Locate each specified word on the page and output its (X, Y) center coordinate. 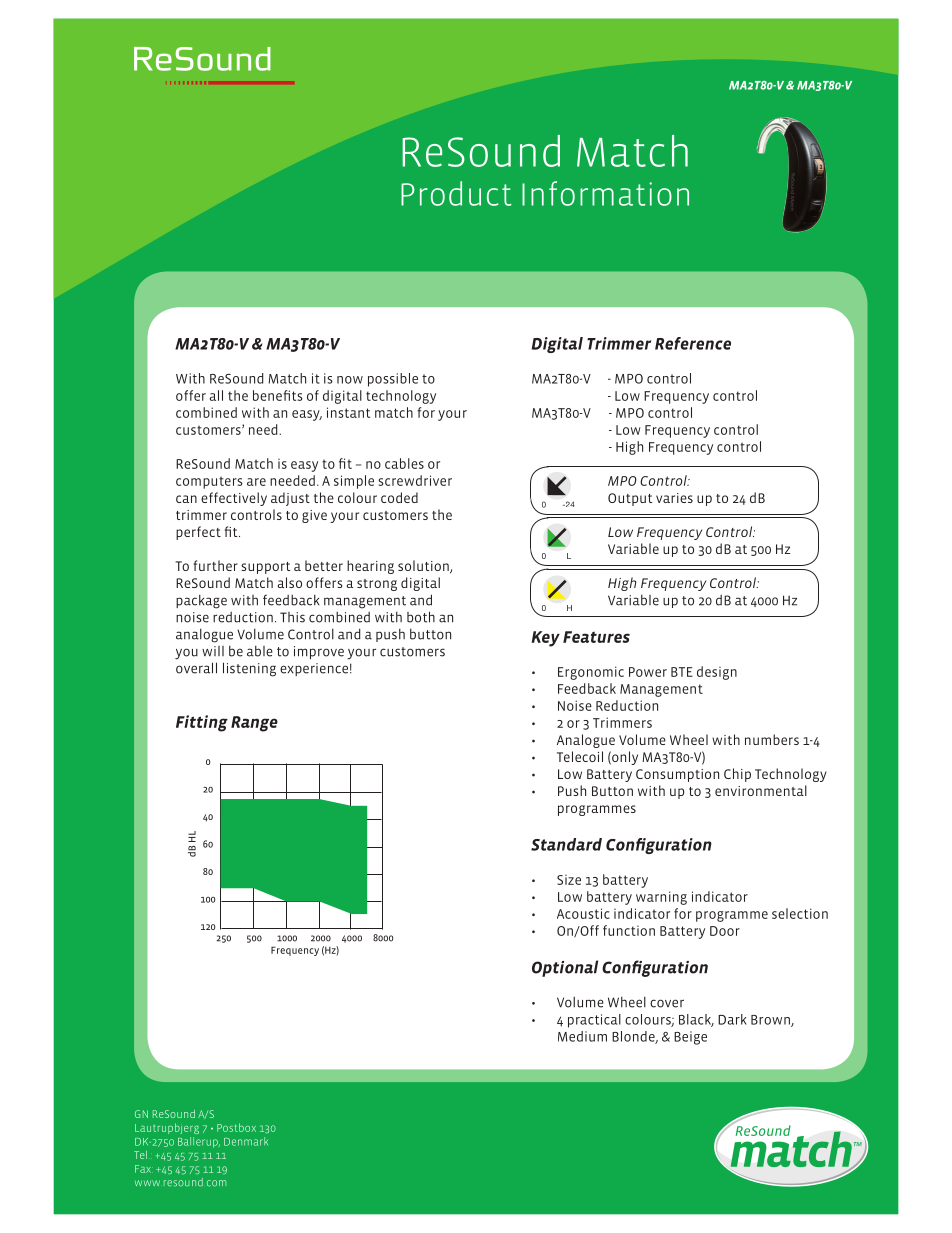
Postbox (236, 1127)
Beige (690, 1038)
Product (456, 193)
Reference (693, 343)
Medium (582, 1036)
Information (605, 193)
